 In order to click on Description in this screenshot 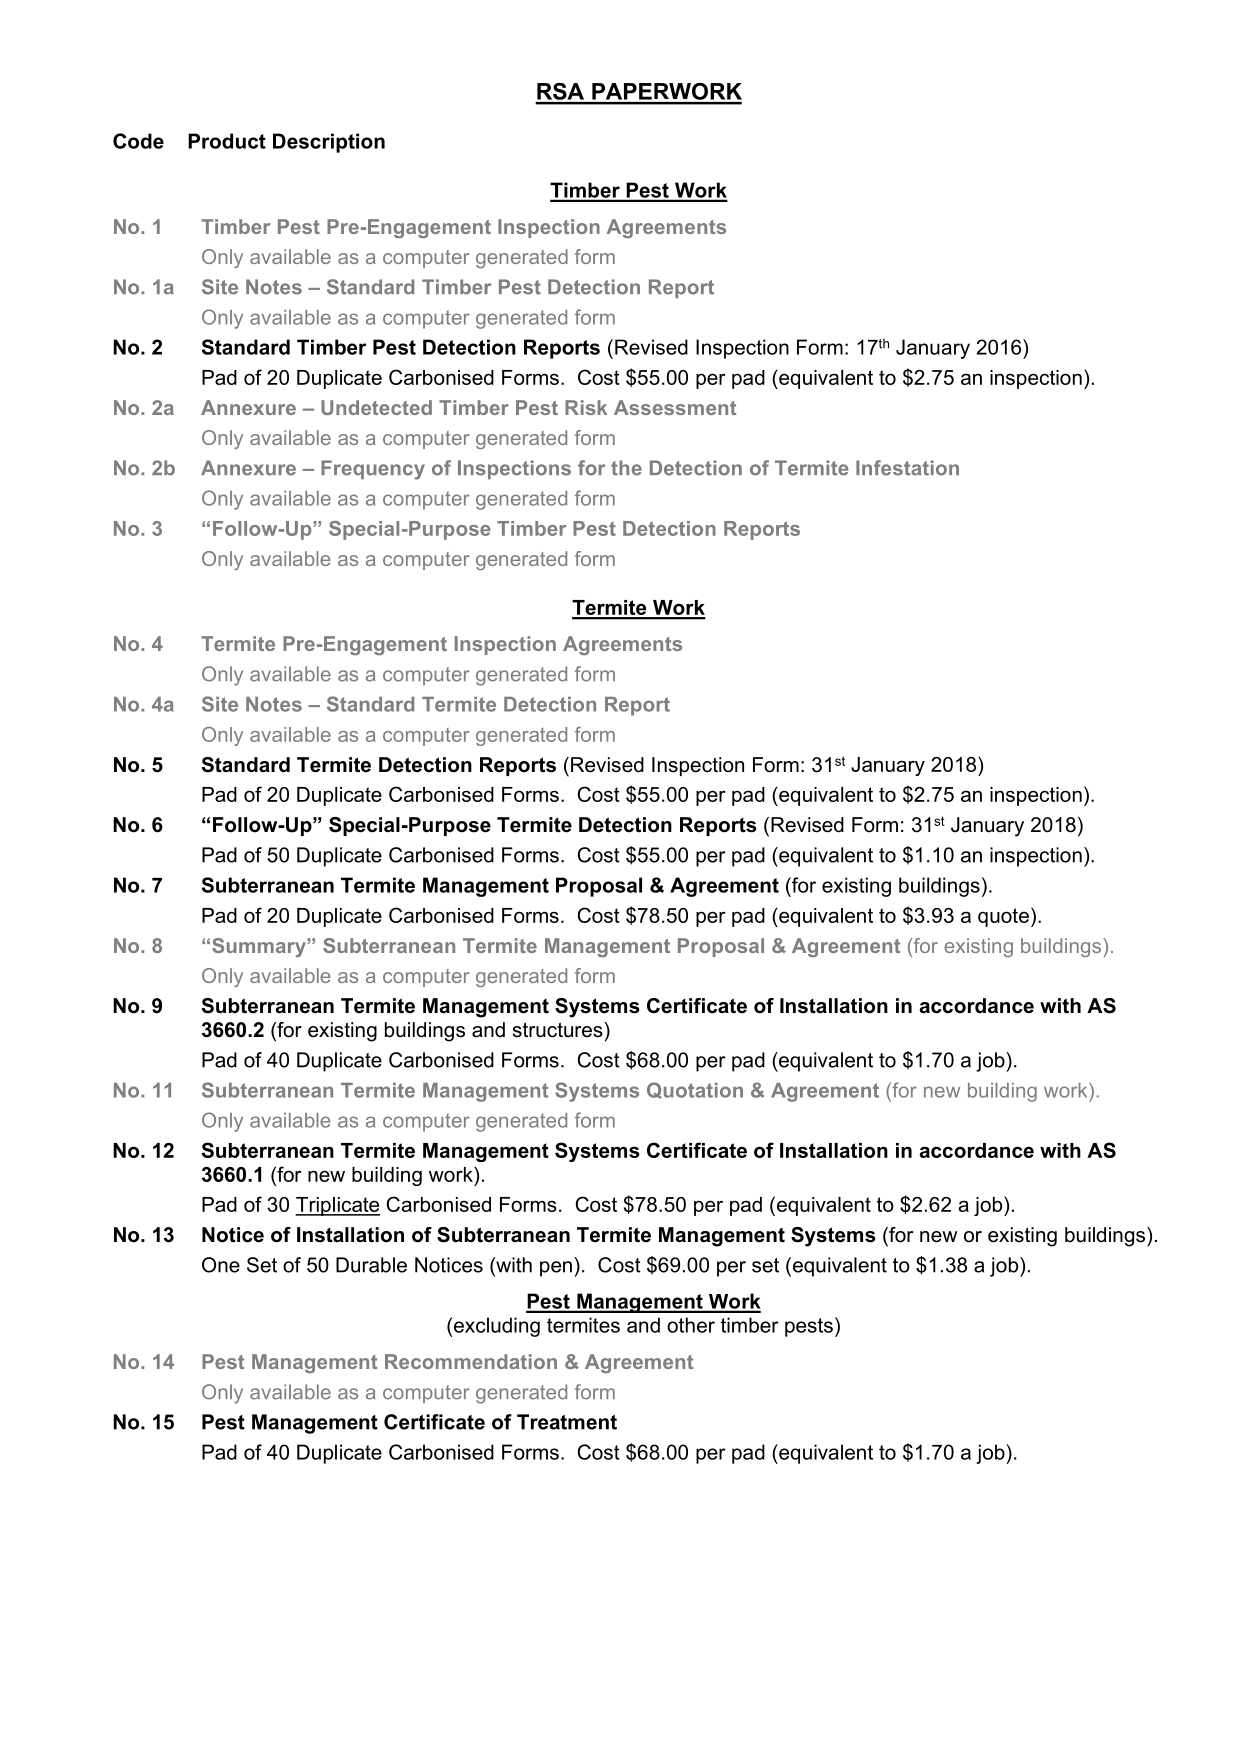, I will do `click(329, 143)`.
